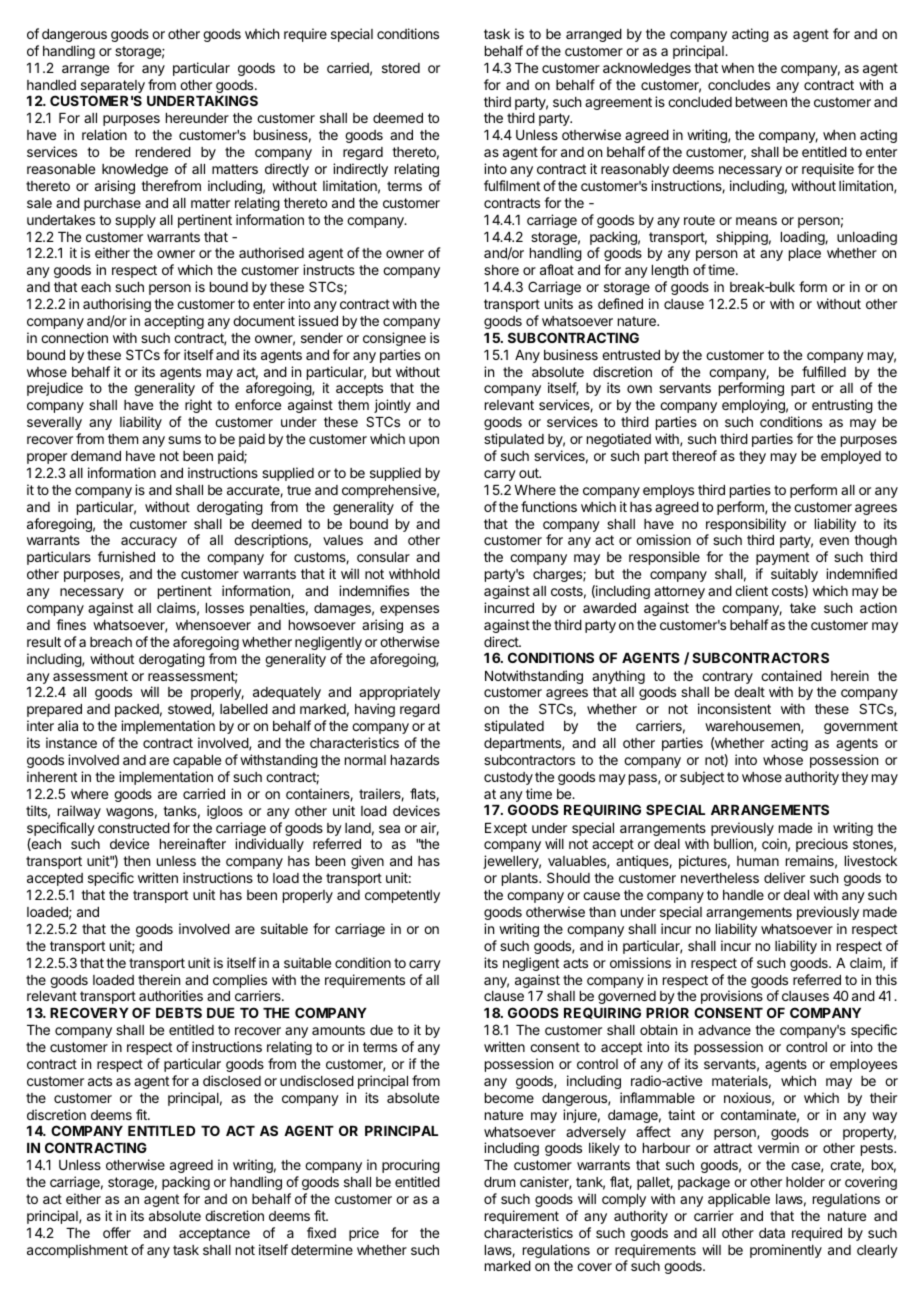  What do you see at coordinates (399, 693) in the document?
I see `appropriately` at bounding box center [399, 693].
